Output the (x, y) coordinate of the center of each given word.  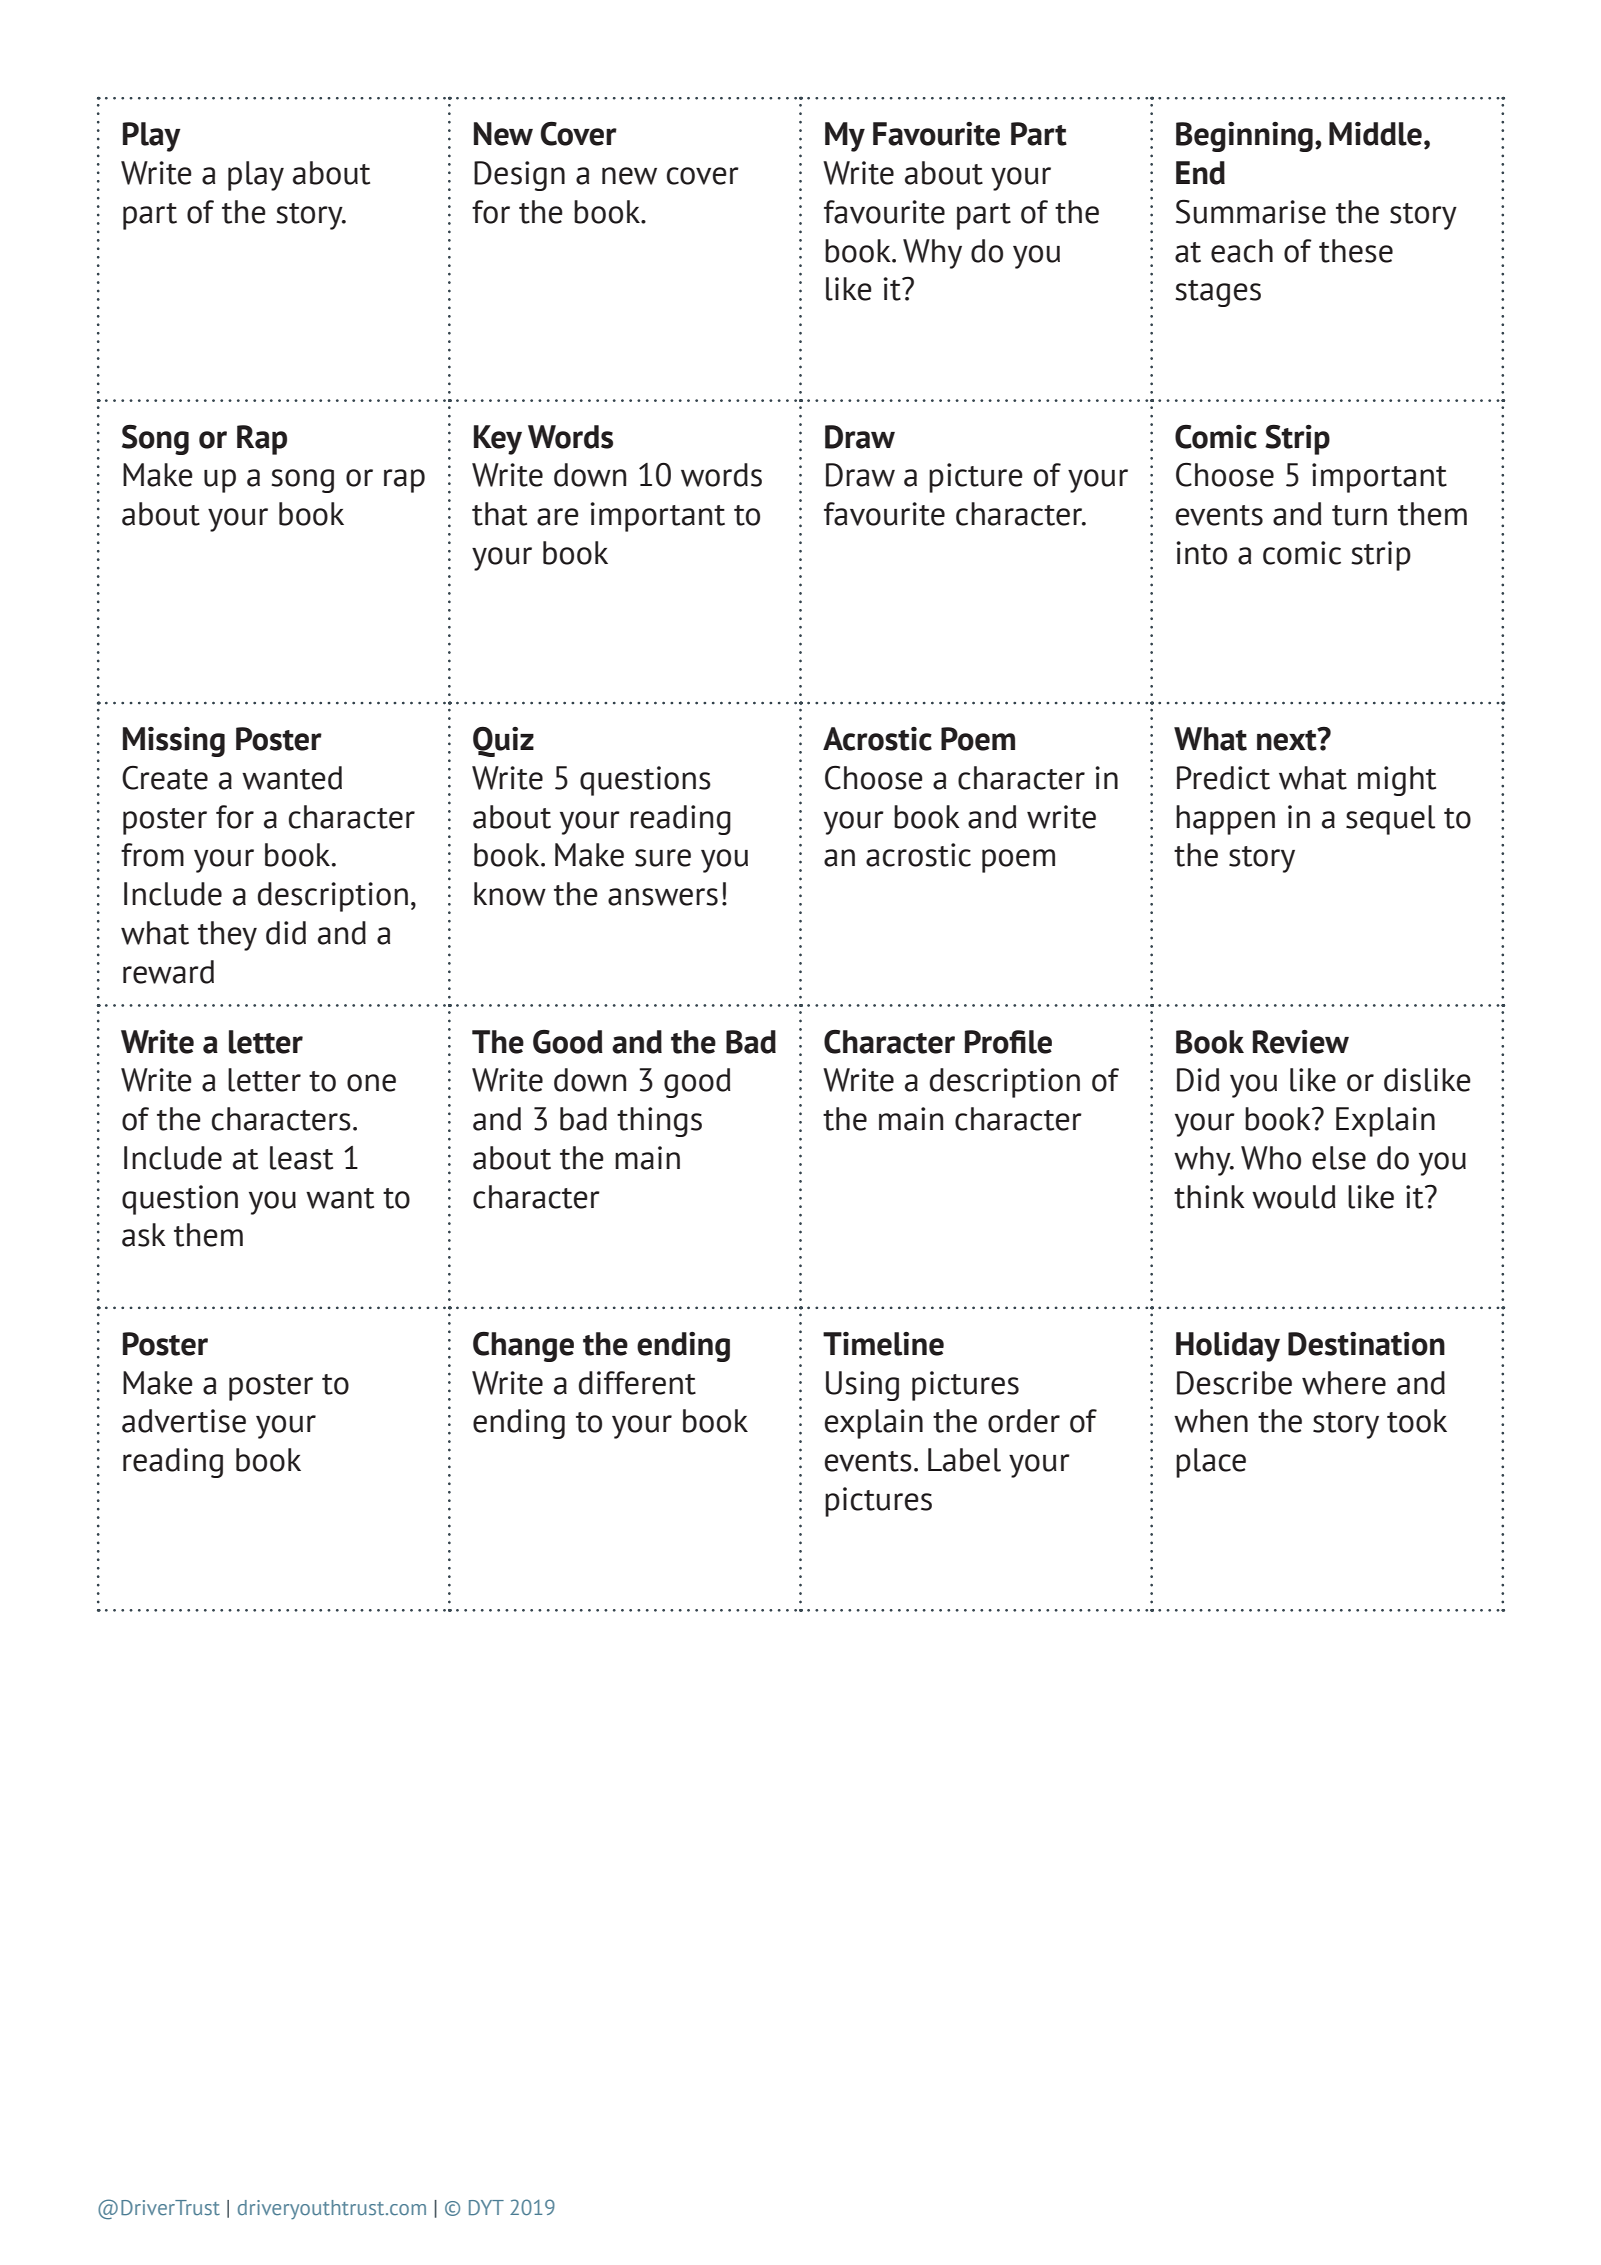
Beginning (1244, 137)
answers (663, 897)
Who (1271, 1158)
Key (498, 440)
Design (519, 176)
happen (1225, 820)
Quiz (503, 742)
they (227, 936)
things (659, 1122)
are (558, 517)
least (301, 1158)
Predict (1223, 778)
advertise (184, 1421)
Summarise (1251, 211)
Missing (174, 742)
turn (1359, 515)
